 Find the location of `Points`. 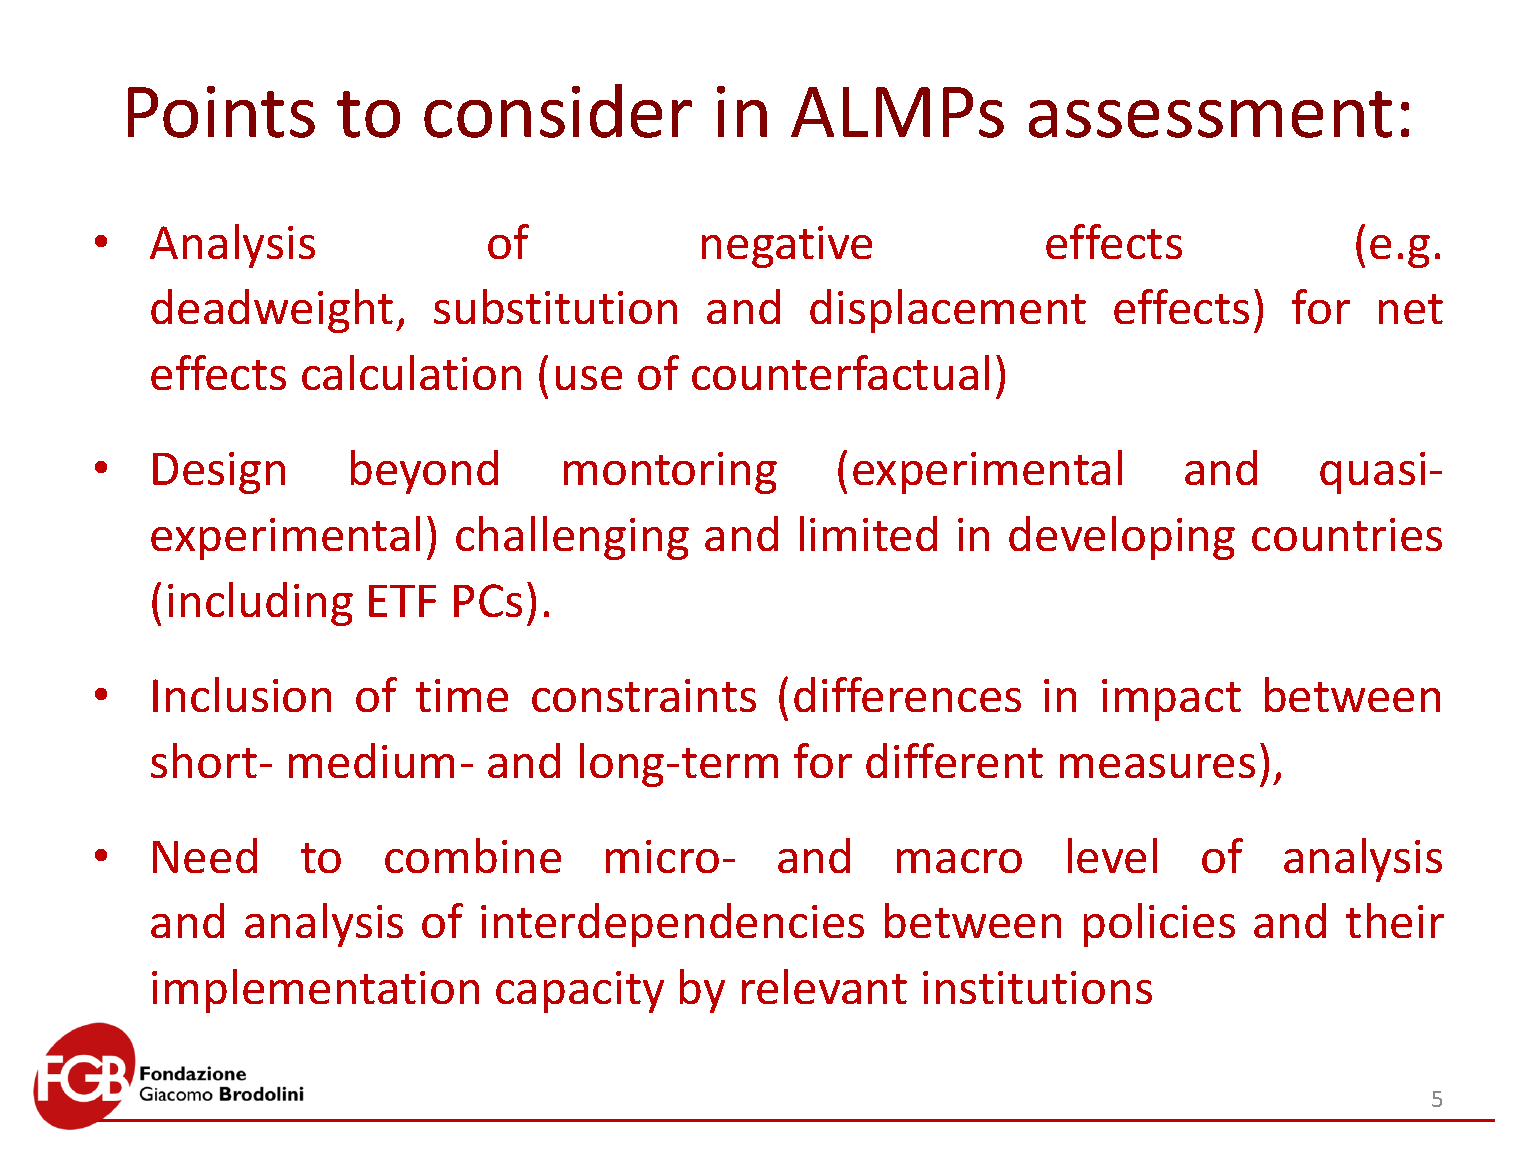

Points is located at coordinates (221, 112).
